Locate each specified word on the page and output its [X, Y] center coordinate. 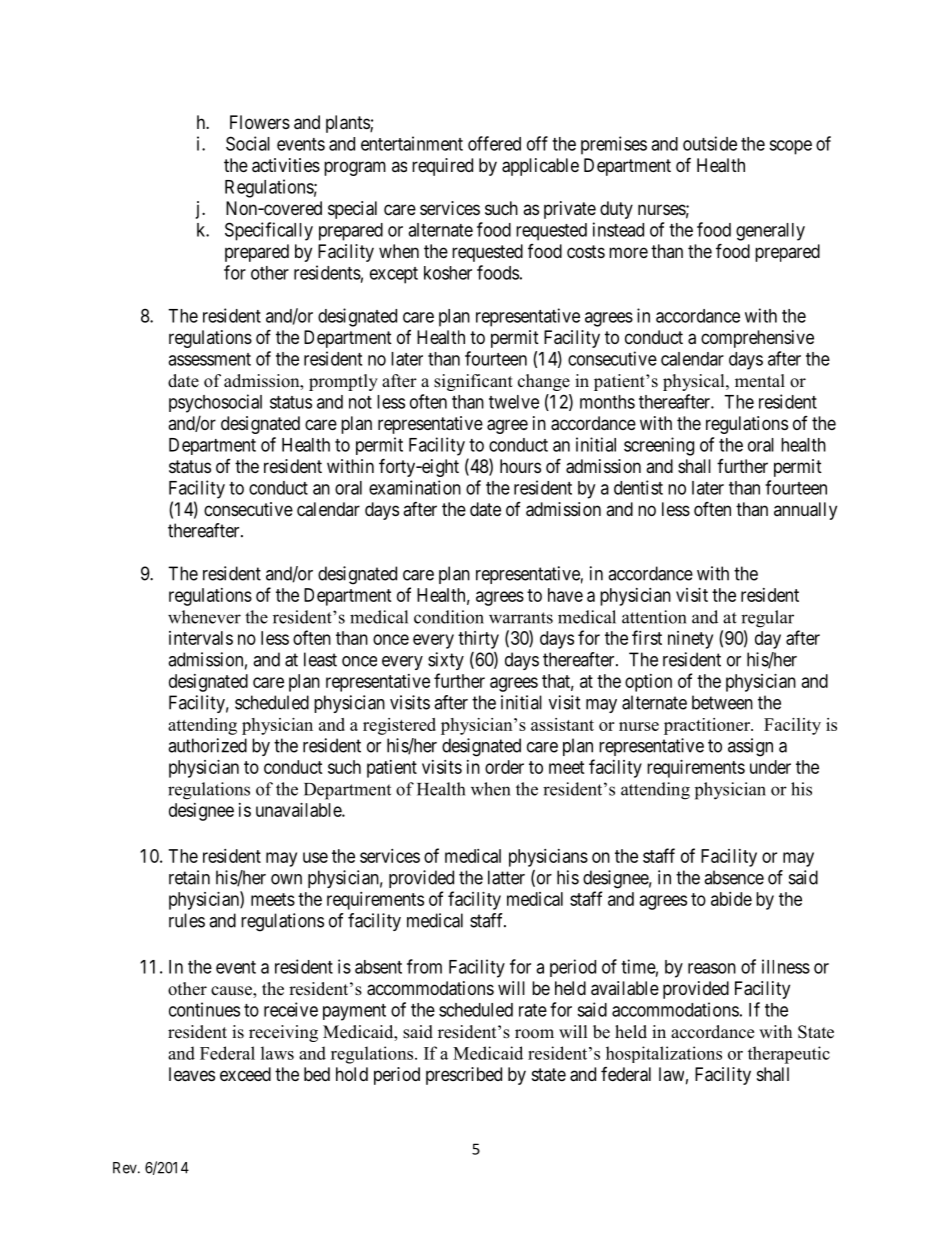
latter [506, 877]
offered [494, 143]
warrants [521, 618]
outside [710, 143]
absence [734, 877]
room [534, 1034]
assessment [209, 359]
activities [286, 165]
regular [767, 619]
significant [473, 382]
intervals [201, 638]
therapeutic [789, 1055]
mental [760, 381]
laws [277, 1053]
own [286, 879]
